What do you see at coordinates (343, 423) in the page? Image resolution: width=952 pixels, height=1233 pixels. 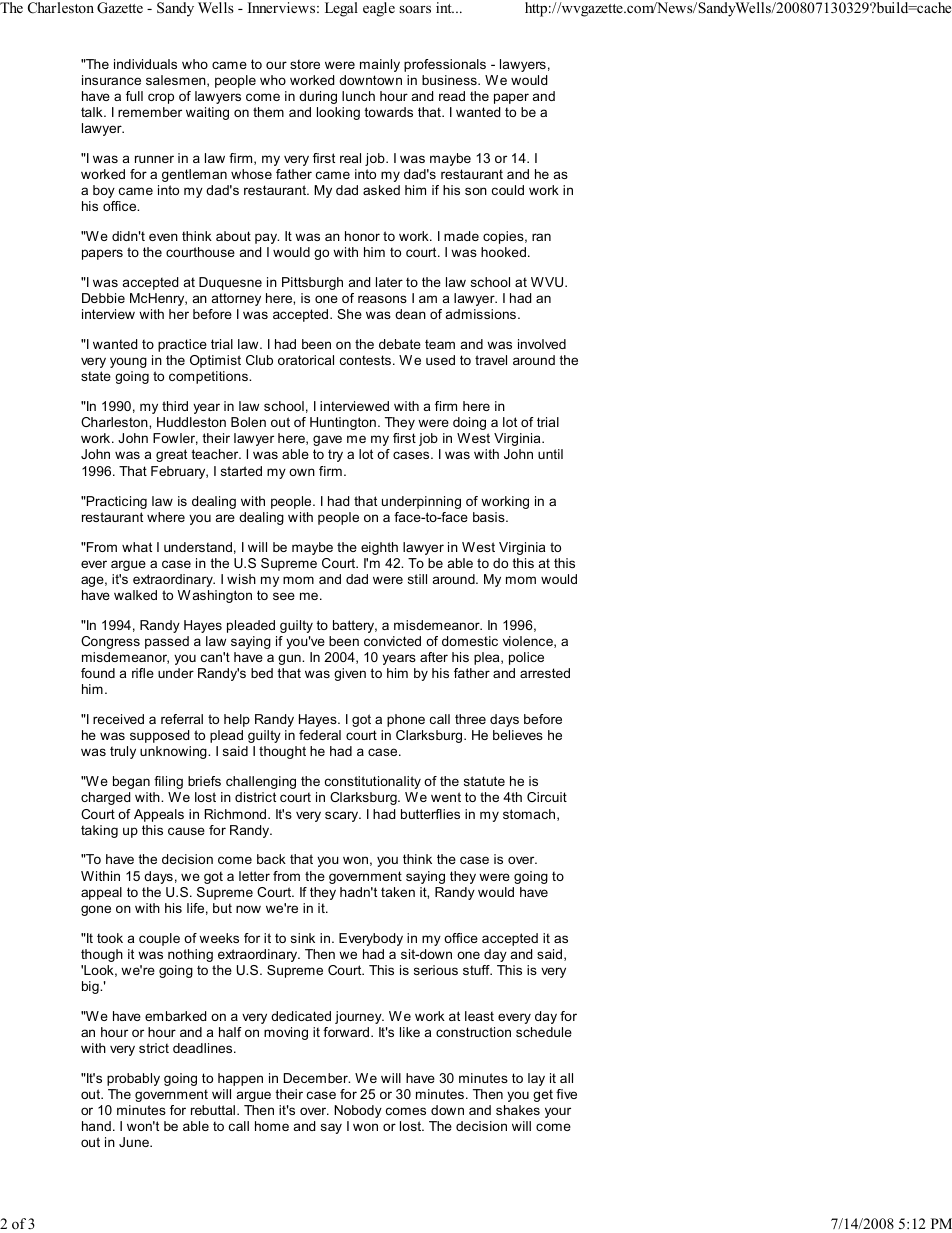 I see `Huntington` at bounding box center [343, 423].
